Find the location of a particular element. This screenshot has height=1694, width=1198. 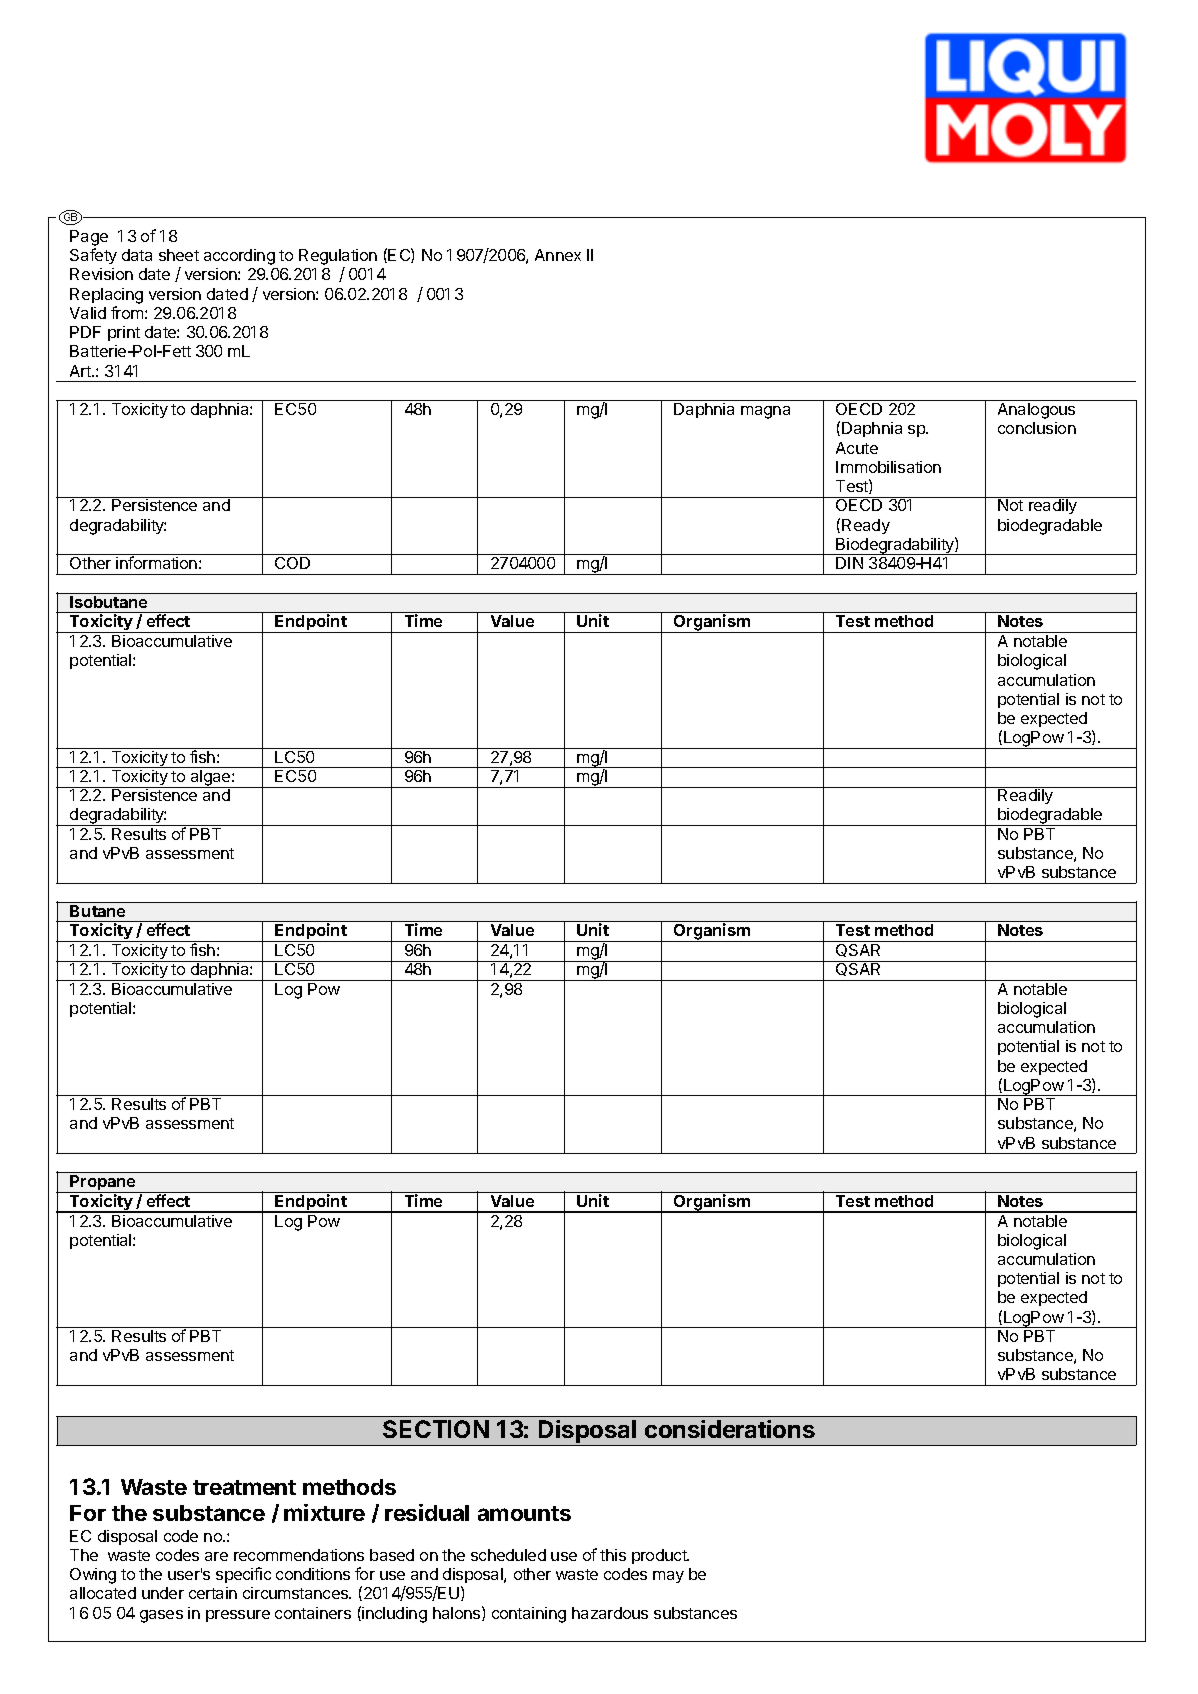

Acute is located at coordinates (857, 448).
